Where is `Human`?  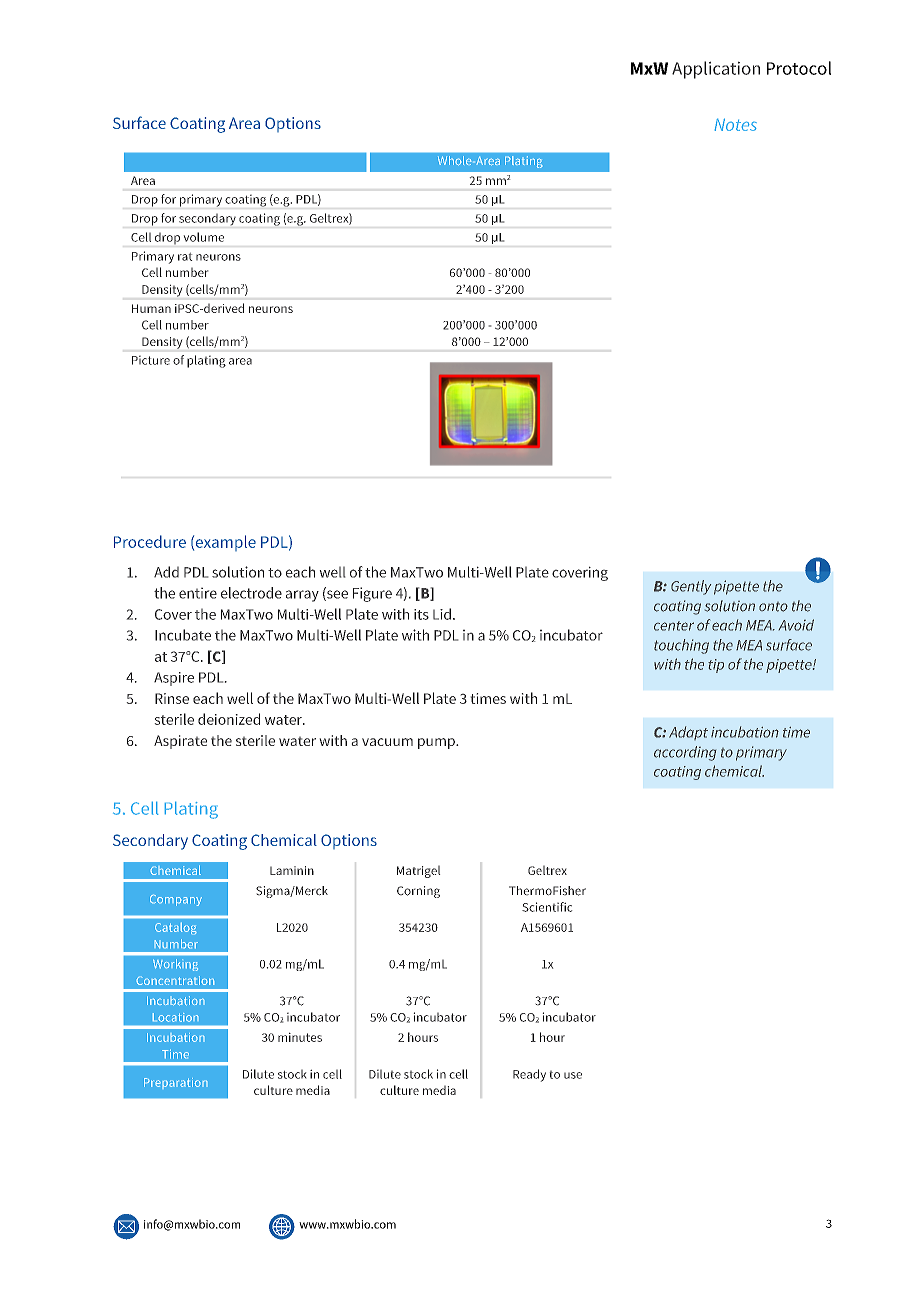
Human is located at coordinates (151, 308).
